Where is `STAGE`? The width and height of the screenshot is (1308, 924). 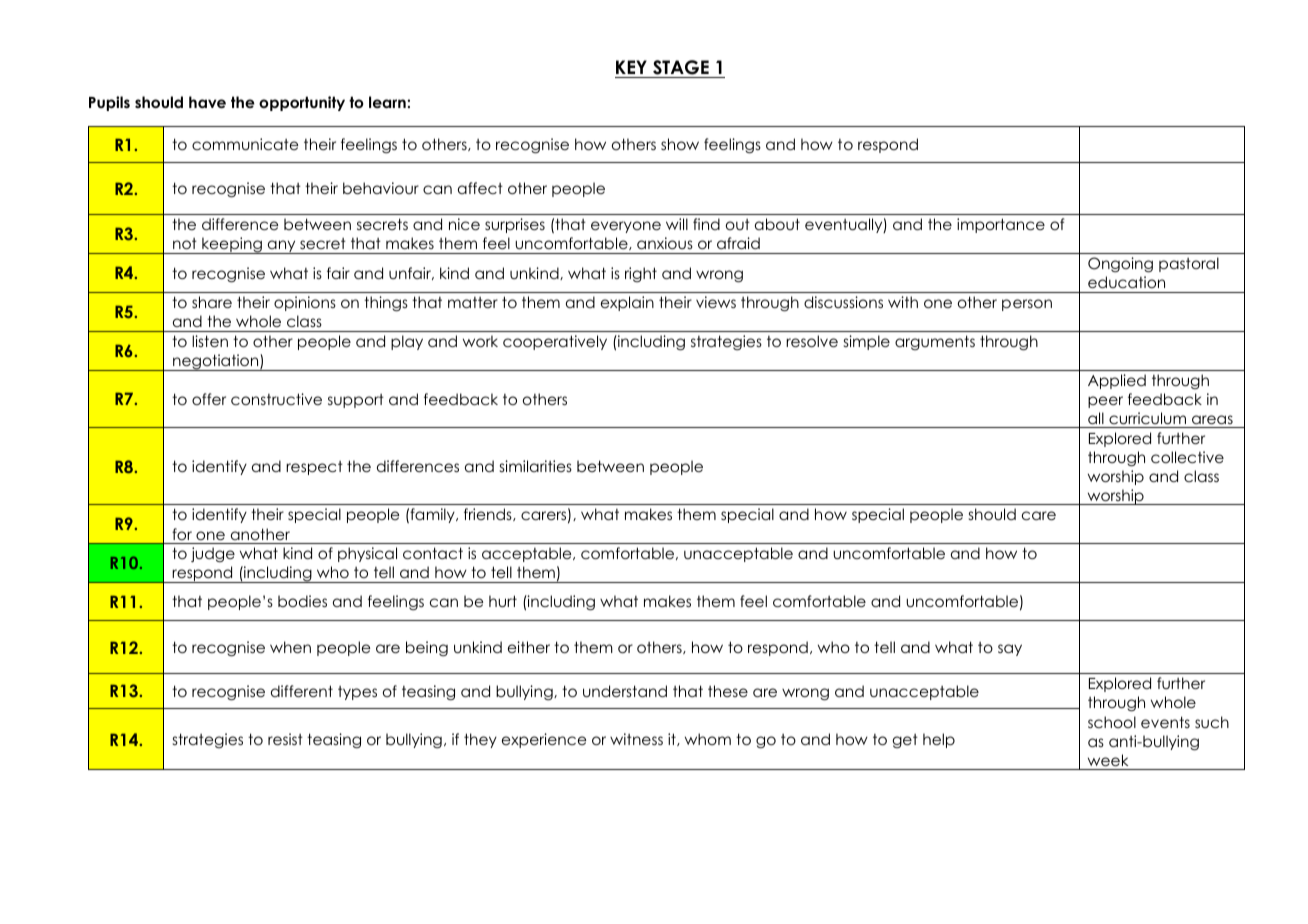 STAGE is located at coordinates (681, 69).
